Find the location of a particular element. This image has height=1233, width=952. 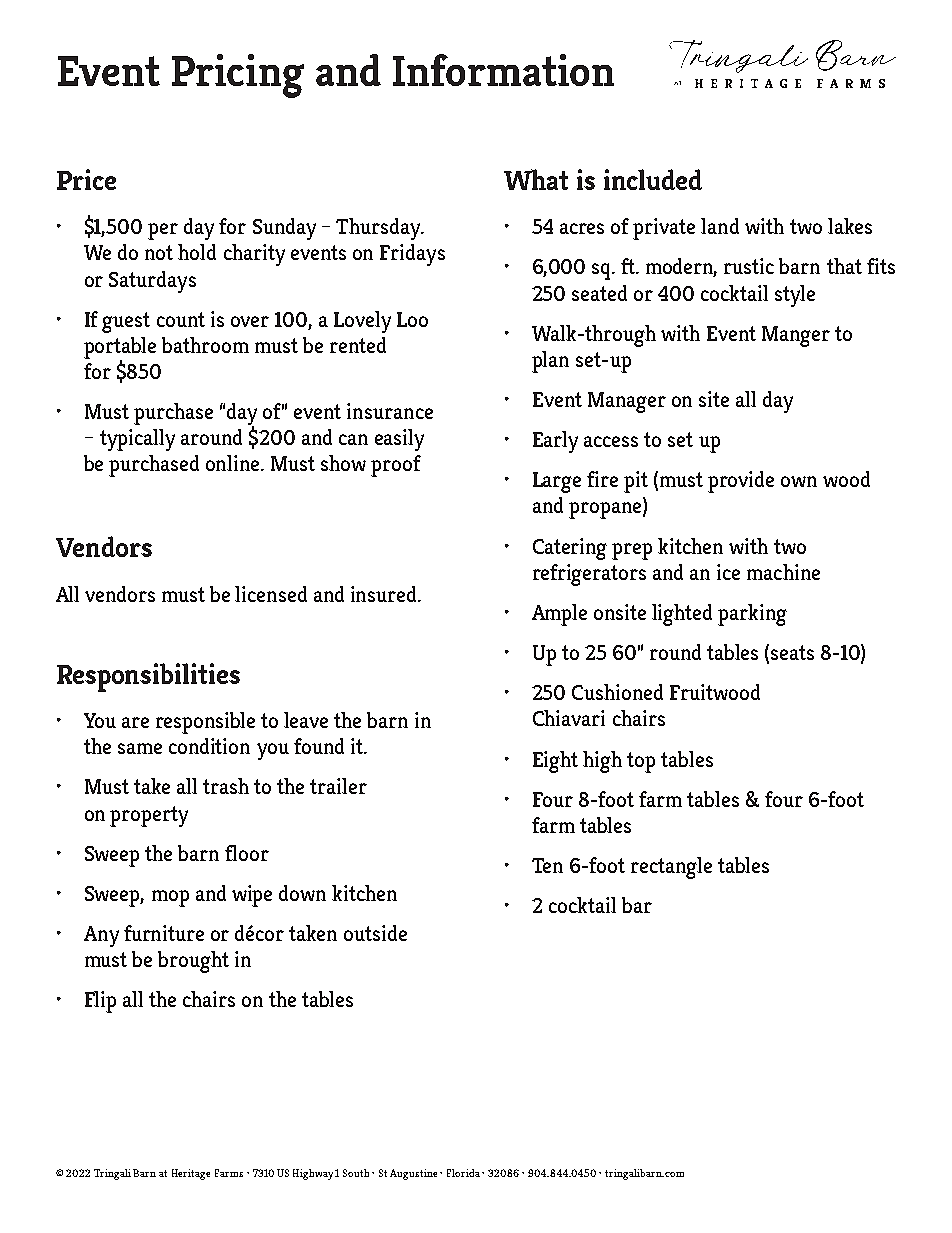

Ample is located at coordinates (559, 615).
